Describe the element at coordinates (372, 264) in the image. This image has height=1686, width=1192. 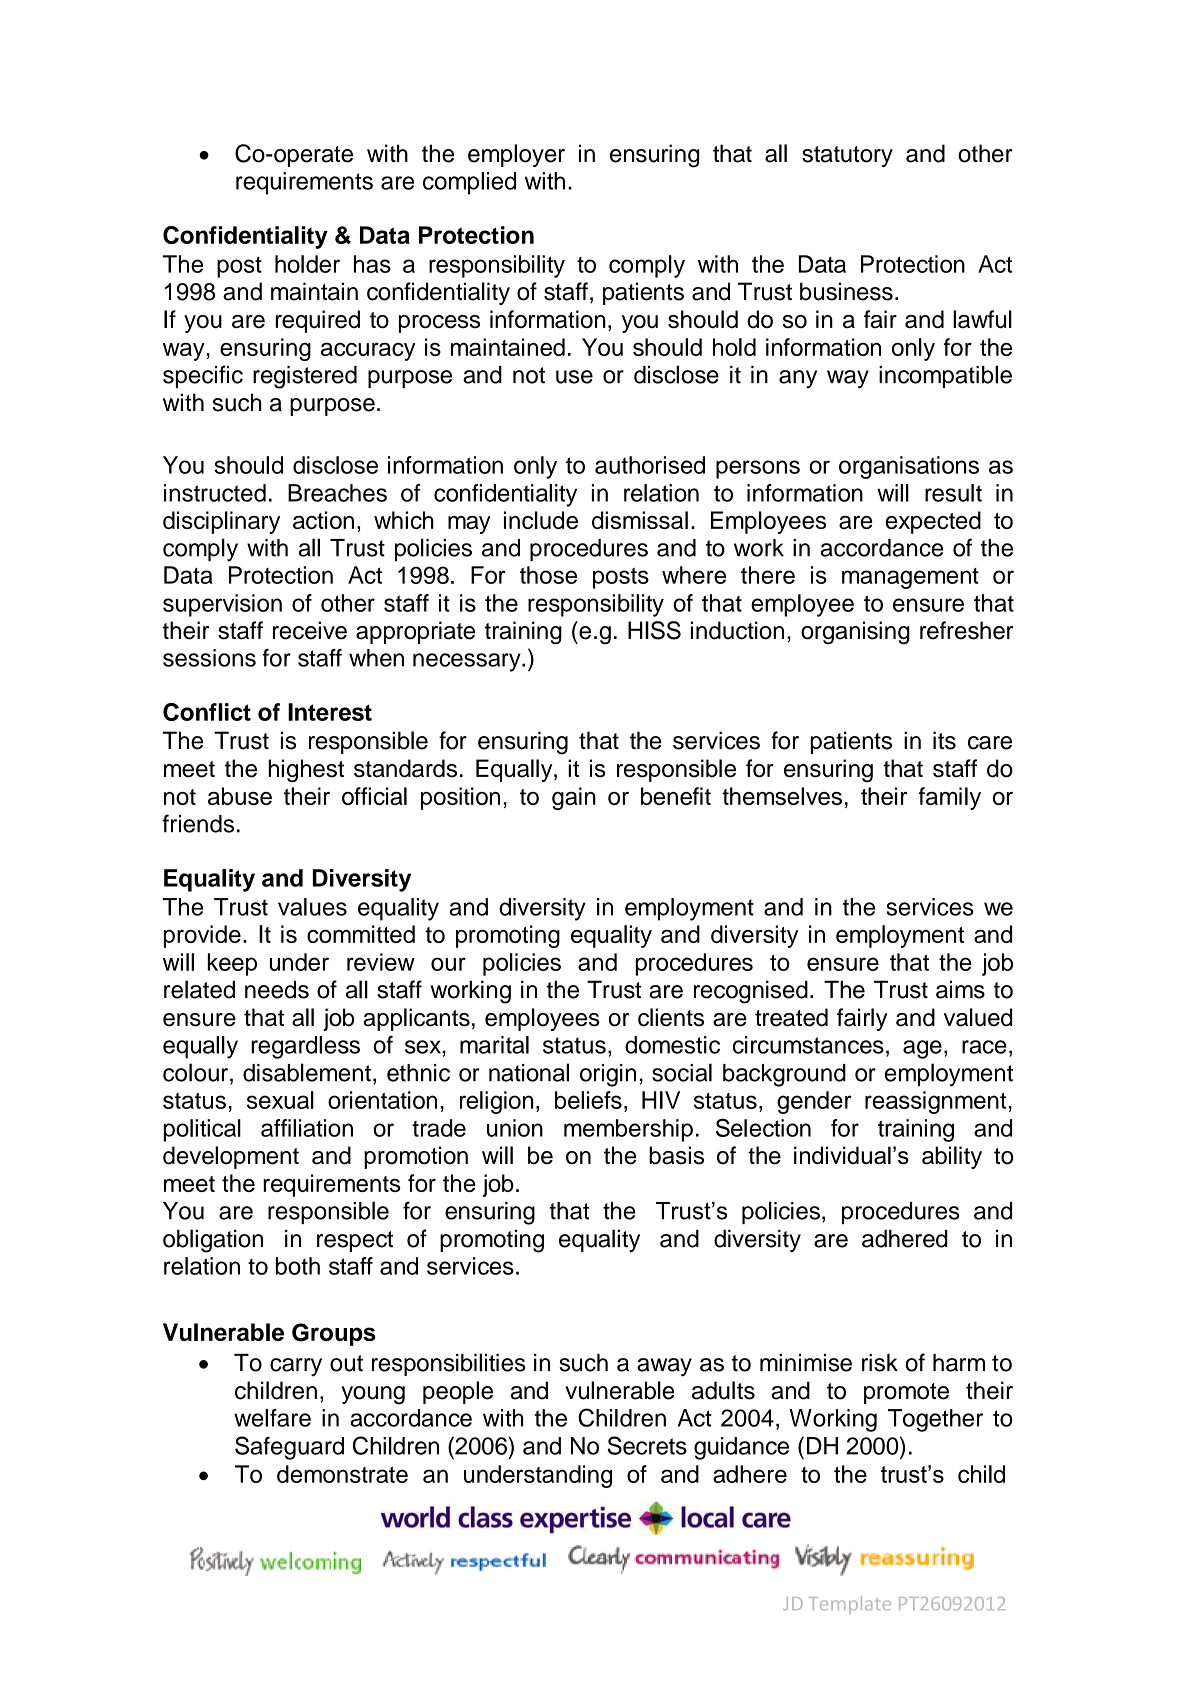
I see `has` at that location.
